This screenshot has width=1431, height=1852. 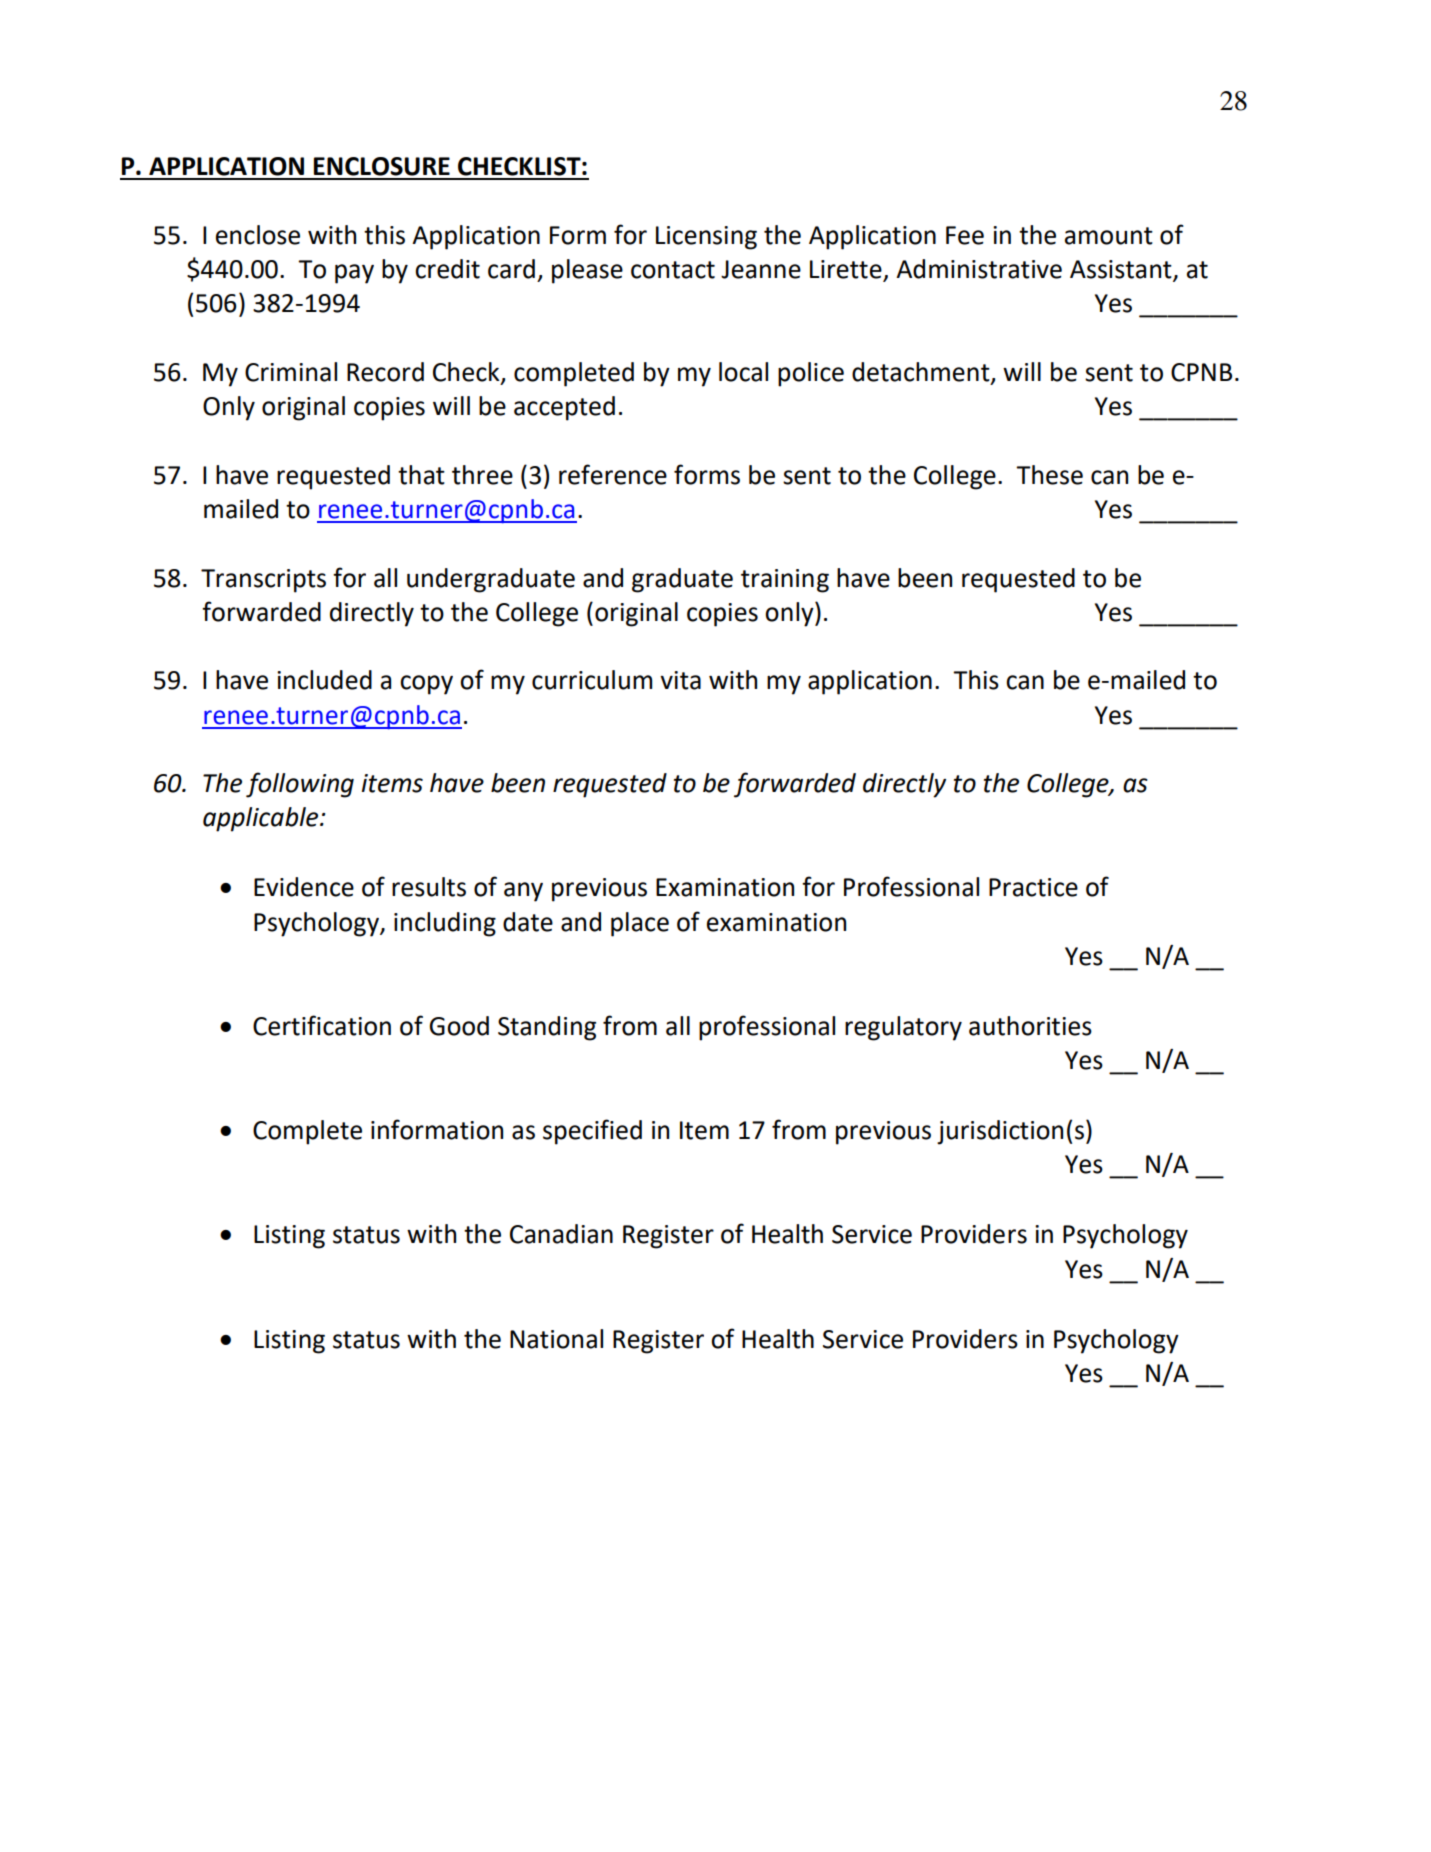 I want to click on pay, so click(x=354, y=274).
